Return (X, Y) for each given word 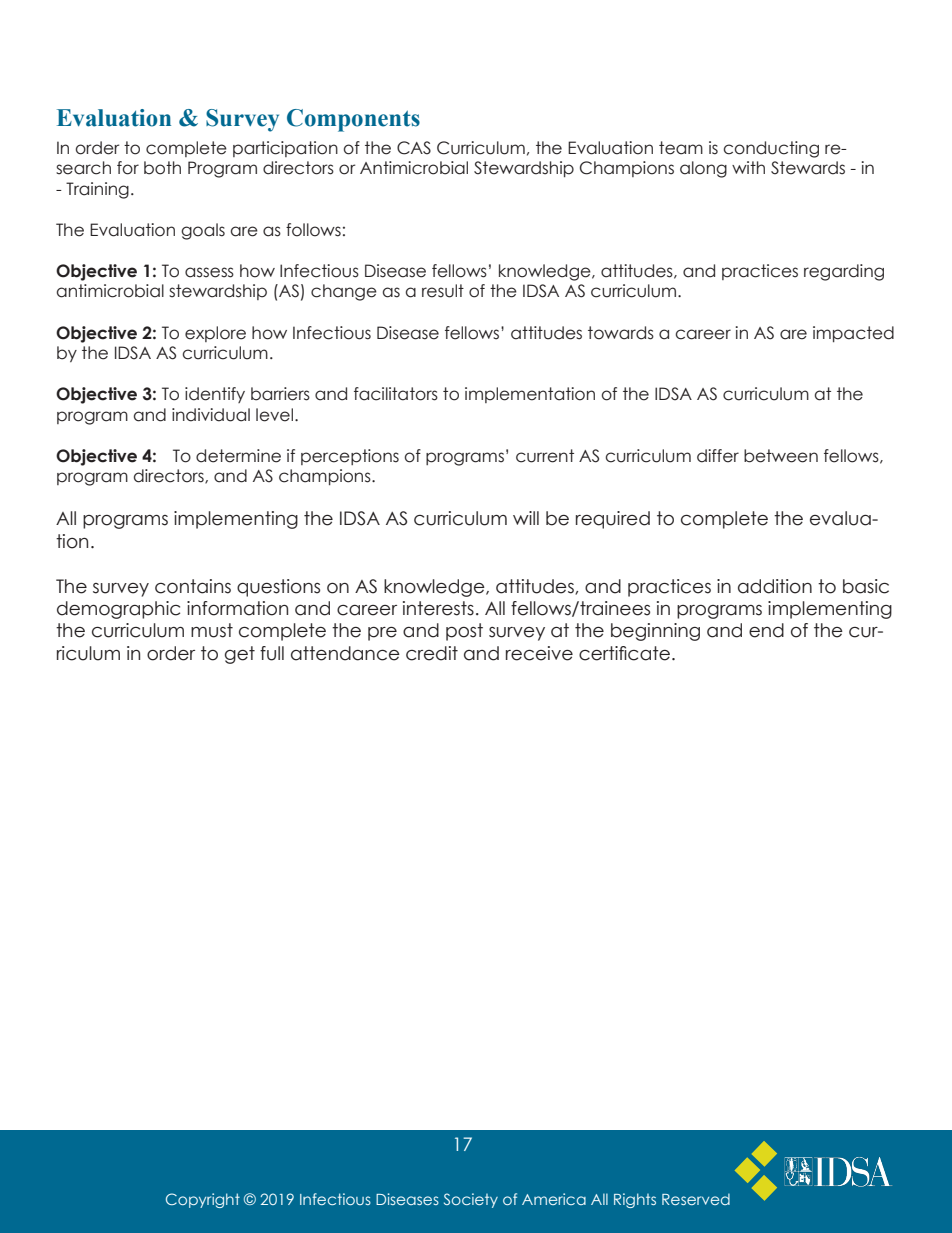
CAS (414, 148)
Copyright (203, 1200)
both (162, 168)
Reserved (696, 1199)
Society (471, 1200)
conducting (771, 149)
